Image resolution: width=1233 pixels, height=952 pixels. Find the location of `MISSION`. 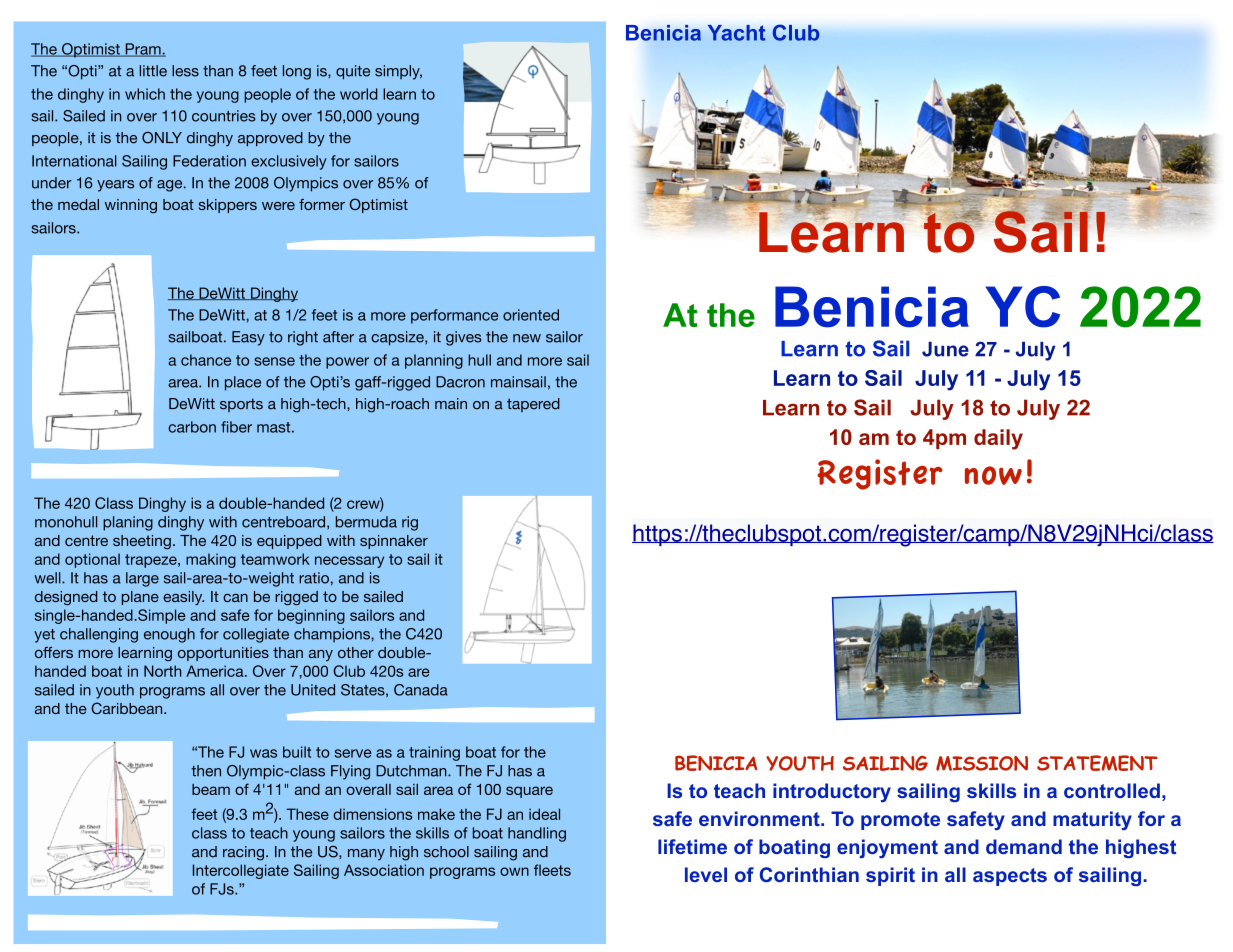

MISSION is located at coordinates (982, 763).
